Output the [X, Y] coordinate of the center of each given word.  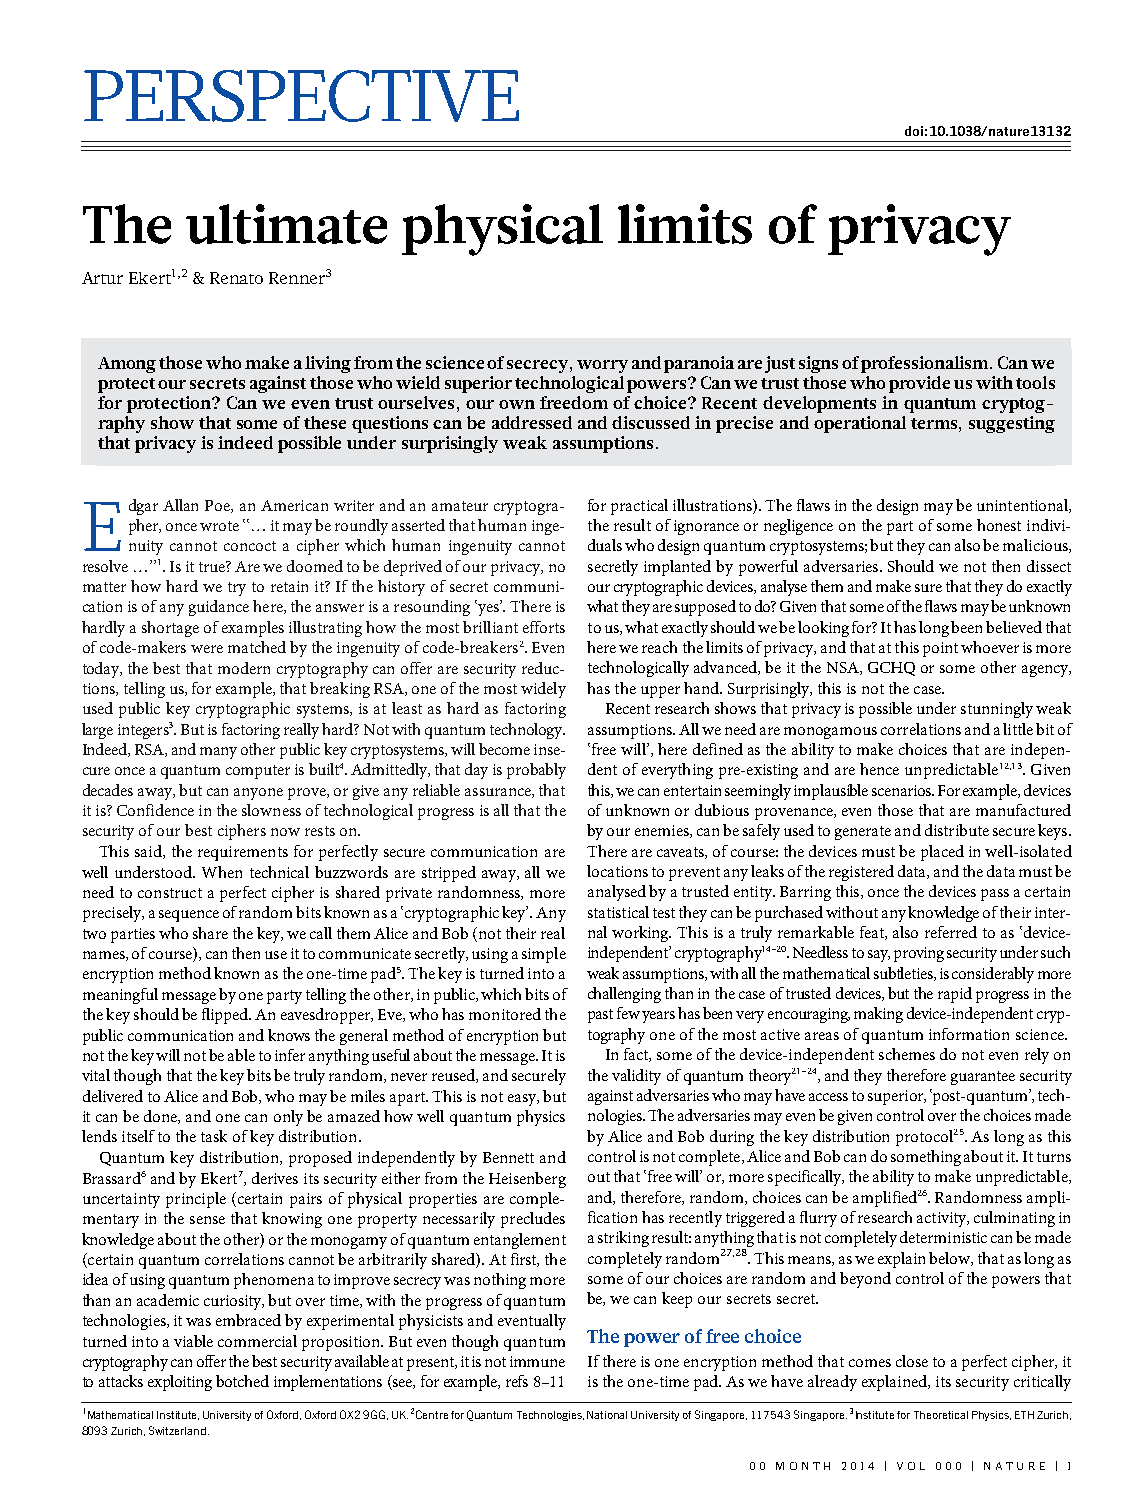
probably [536, 771]
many [218, 753]
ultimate [286, 224]
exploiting [180, 1383]
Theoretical [941, 1415]
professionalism [926, 364]
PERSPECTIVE [301, 96]
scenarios [903, 790]
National [607, 1415]
